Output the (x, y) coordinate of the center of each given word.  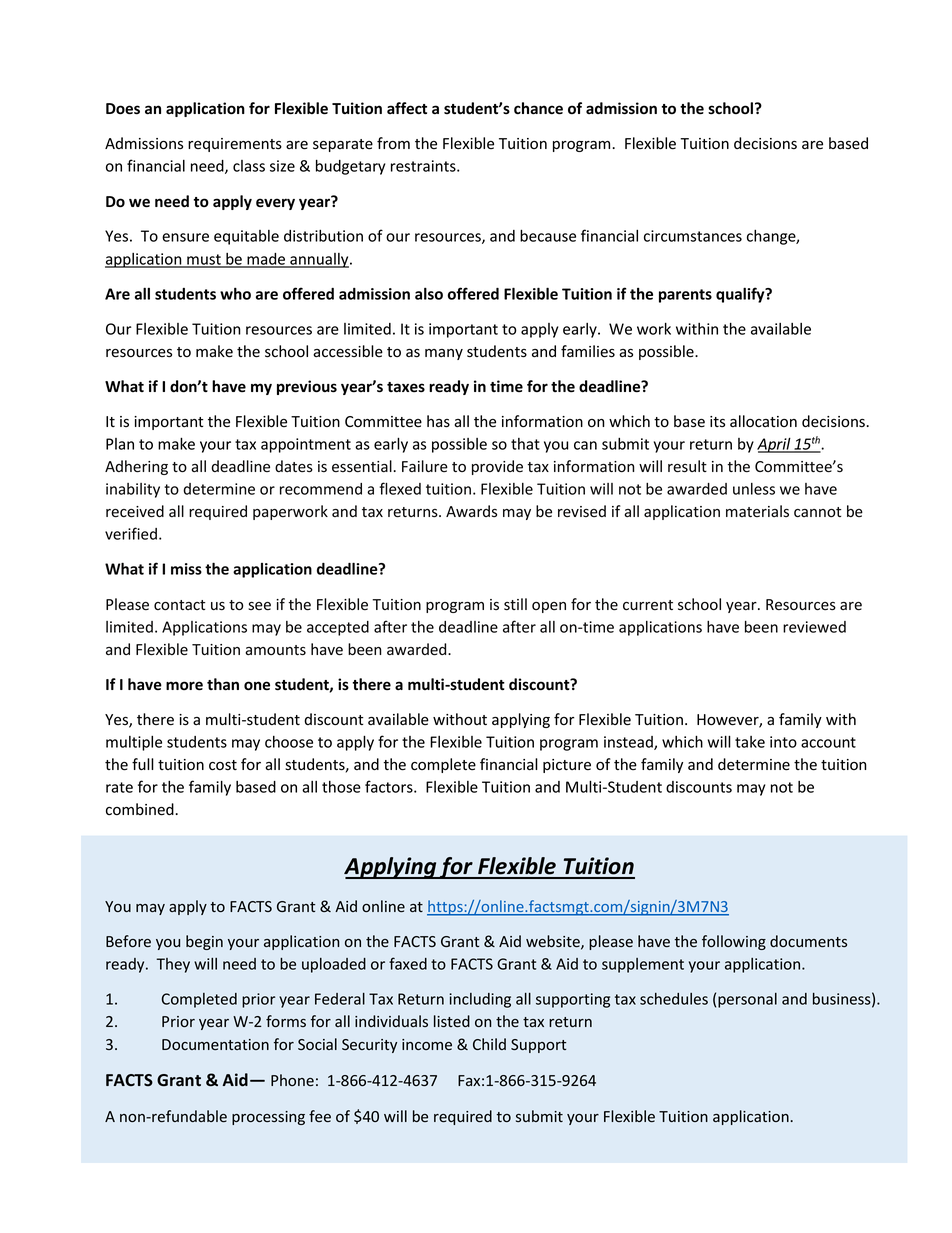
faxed (408, 963)
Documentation (215, 1044)
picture (567, 766)
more (184, 686)
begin (204, 942)
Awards (471, 511)
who (235, 293)
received (135, 511)
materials (757, 511)
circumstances (693, 236)
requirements (235, 145)
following (734, 942)
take (750, 742)
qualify (741, 295)
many (444, 354)
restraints (424, 166)
